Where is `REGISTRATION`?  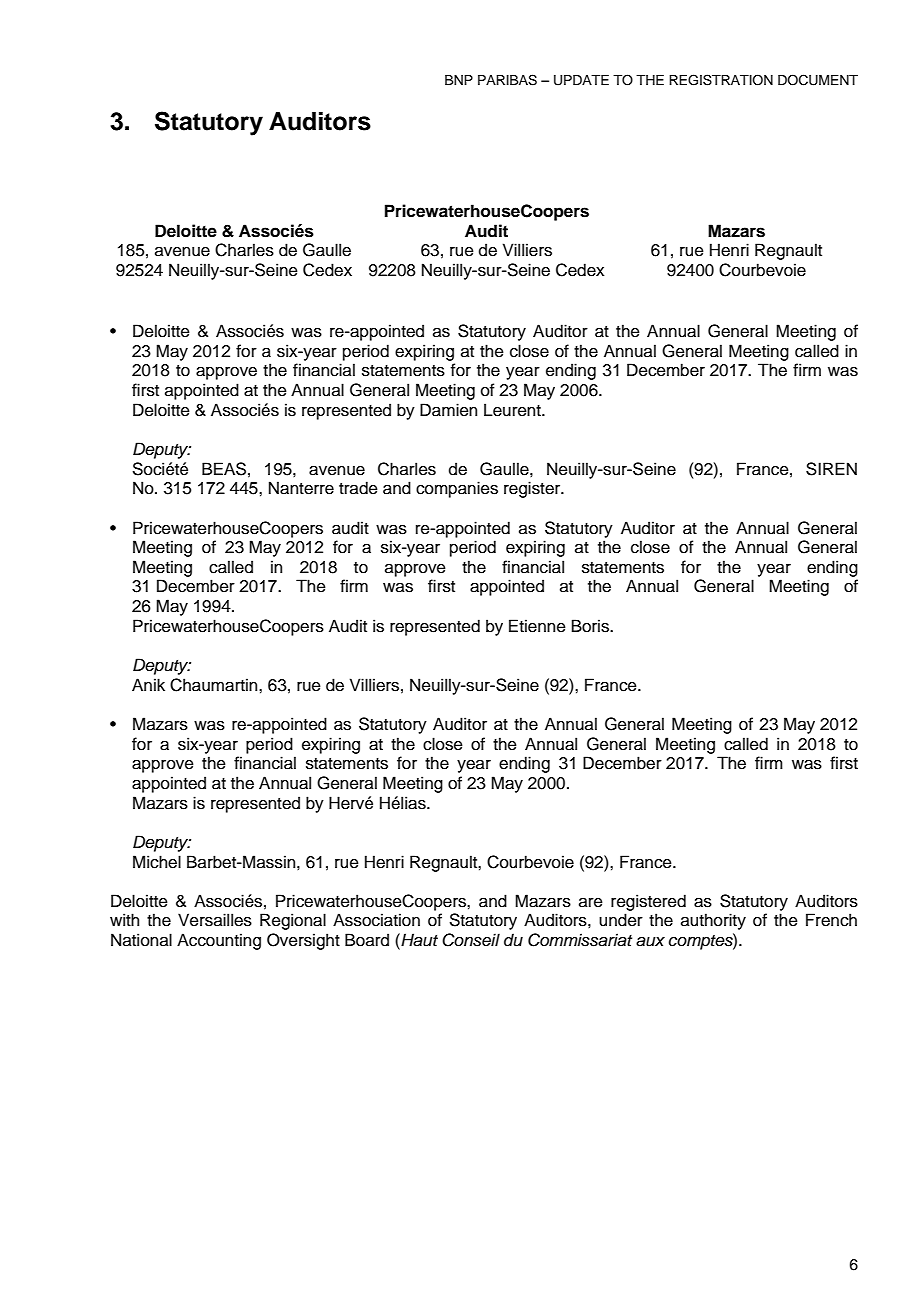 REGISTRATION is located at coordinates (721, 80).
